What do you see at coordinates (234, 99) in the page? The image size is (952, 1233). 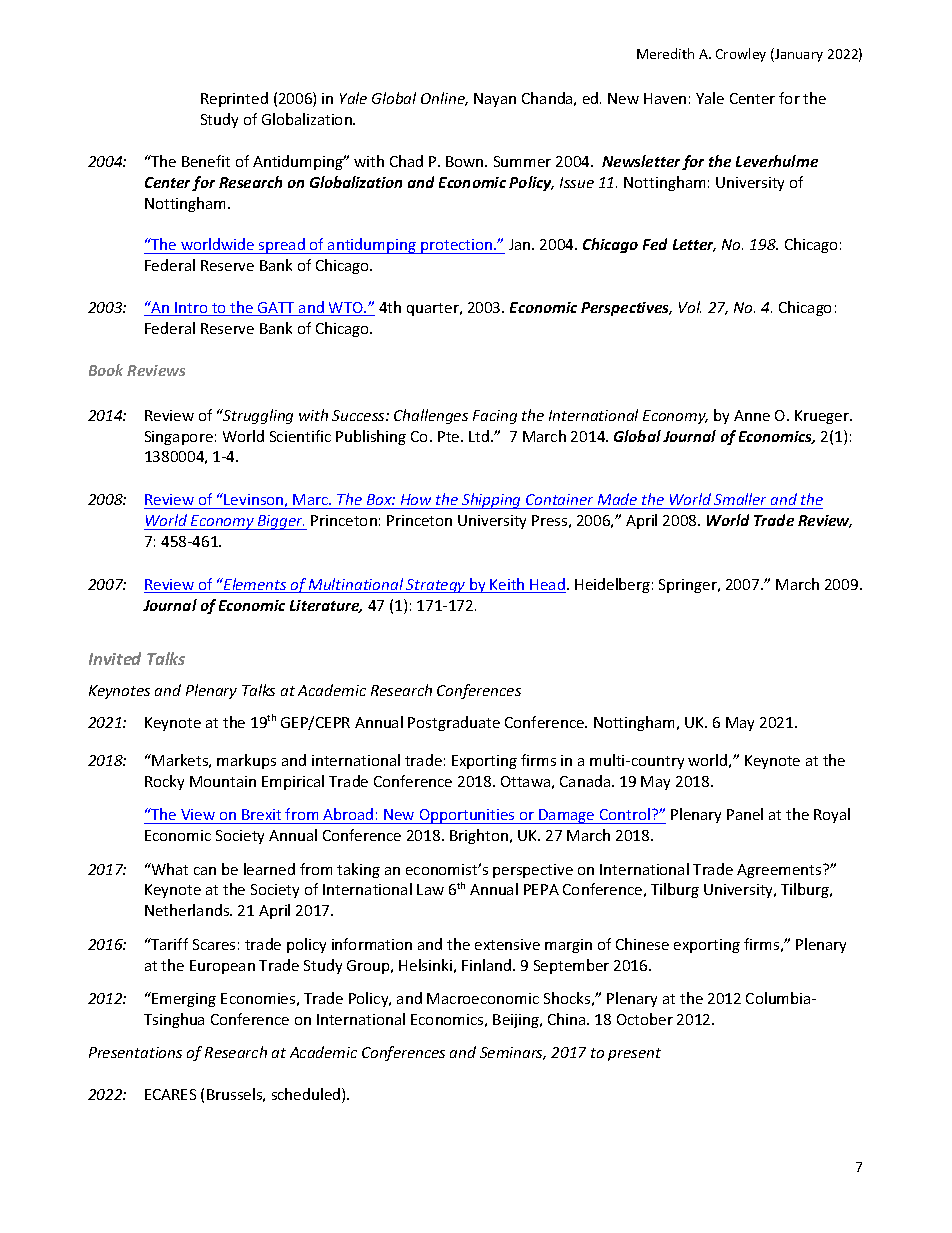 I see `Reprinted` at bounding box center [234, 99].
